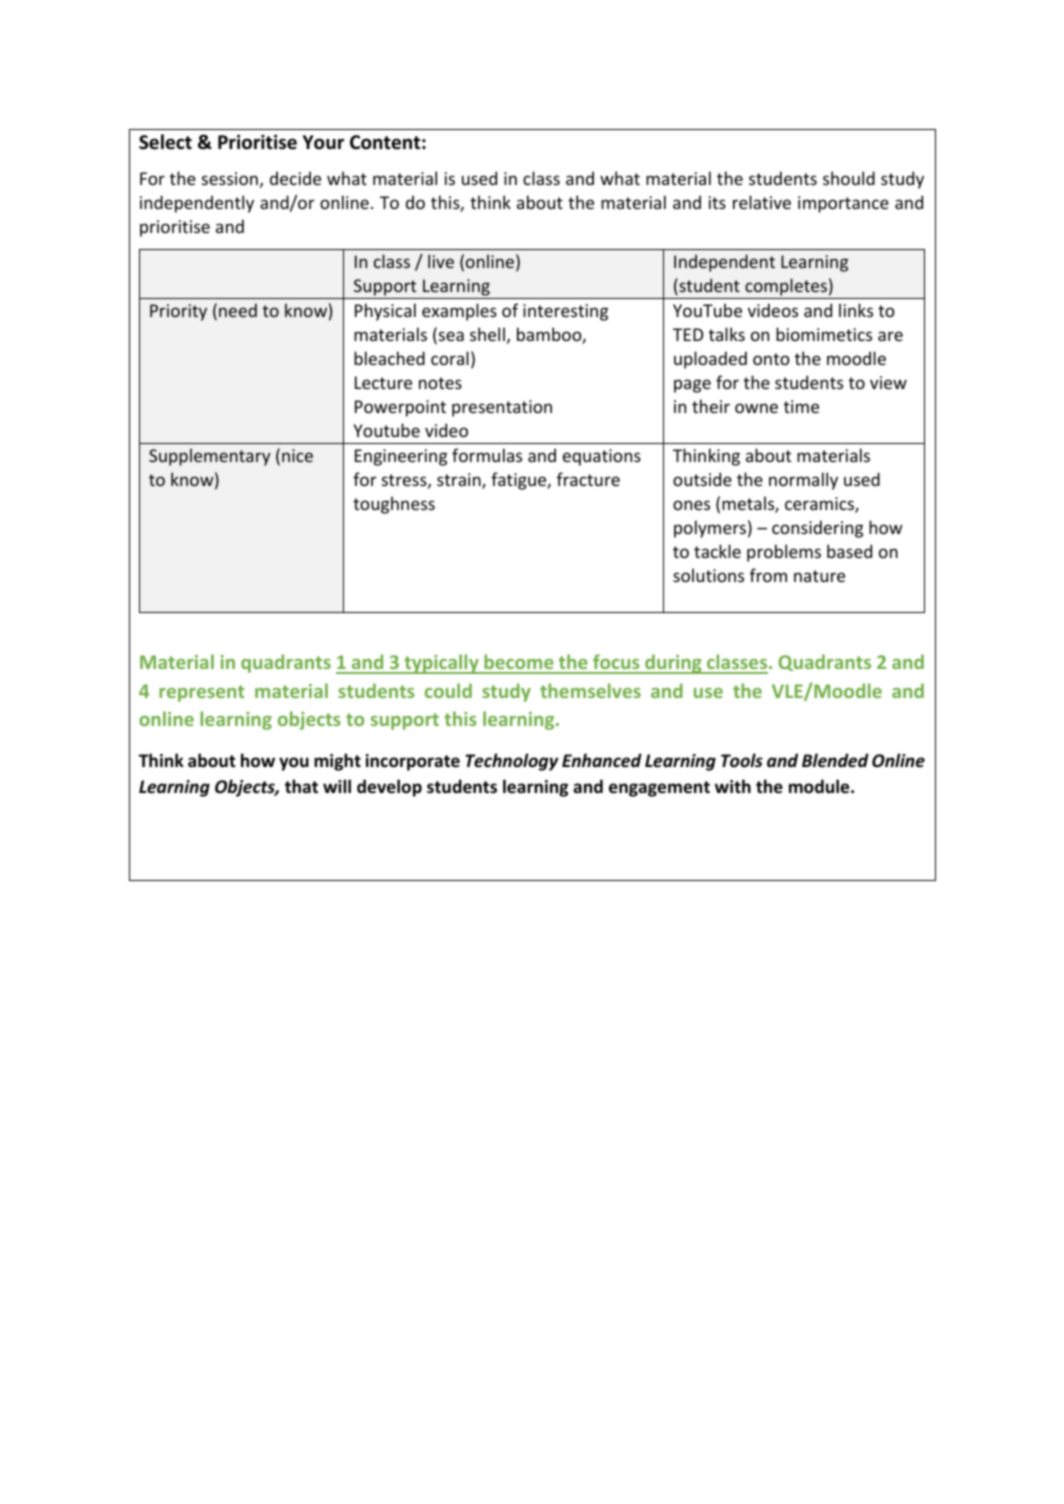  Describe the element at coordinates (301, 786) in the screenshot. I see `that` at that location.
